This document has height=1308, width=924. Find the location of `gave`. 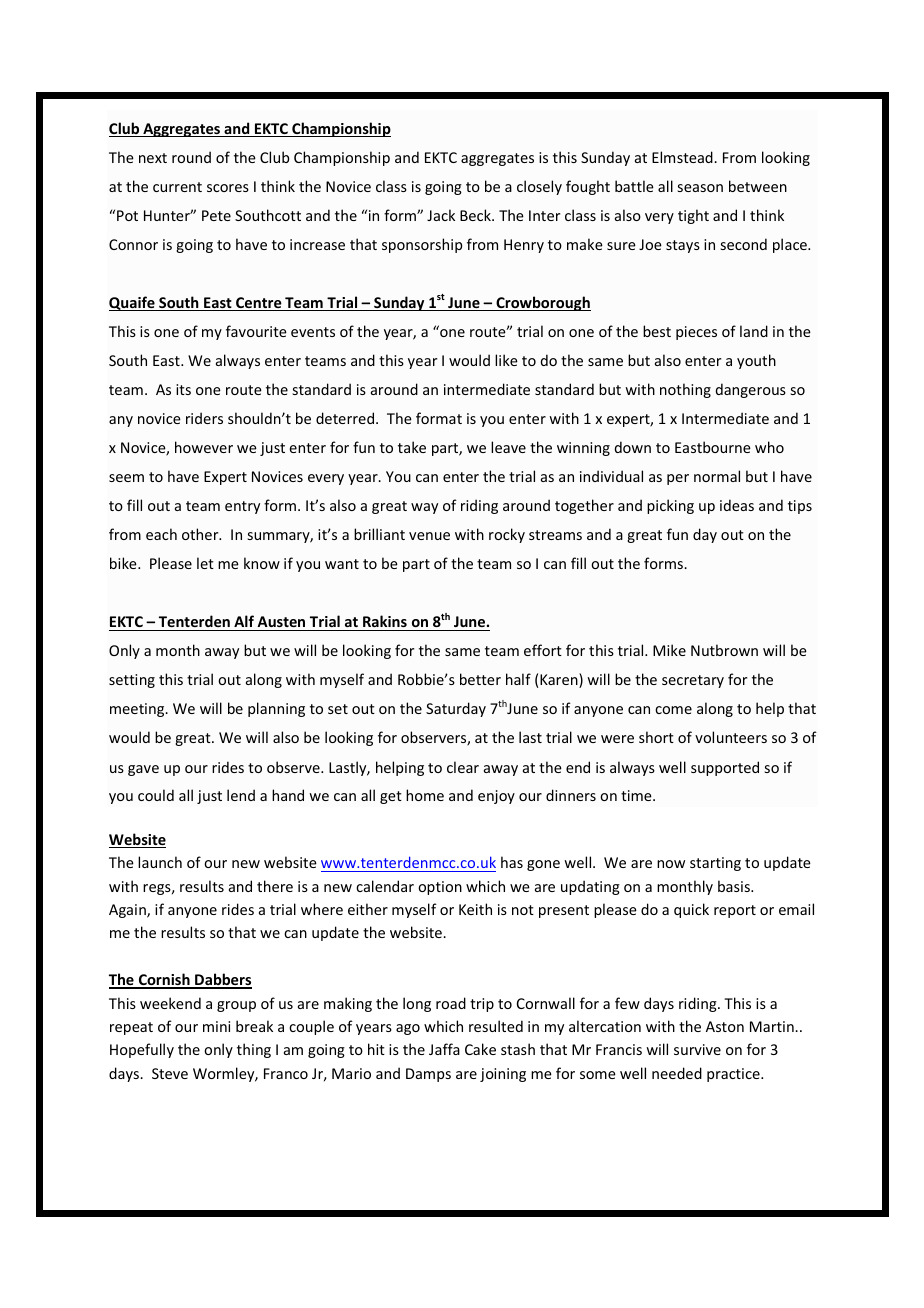

gave is located at coordinates (143, 770).
